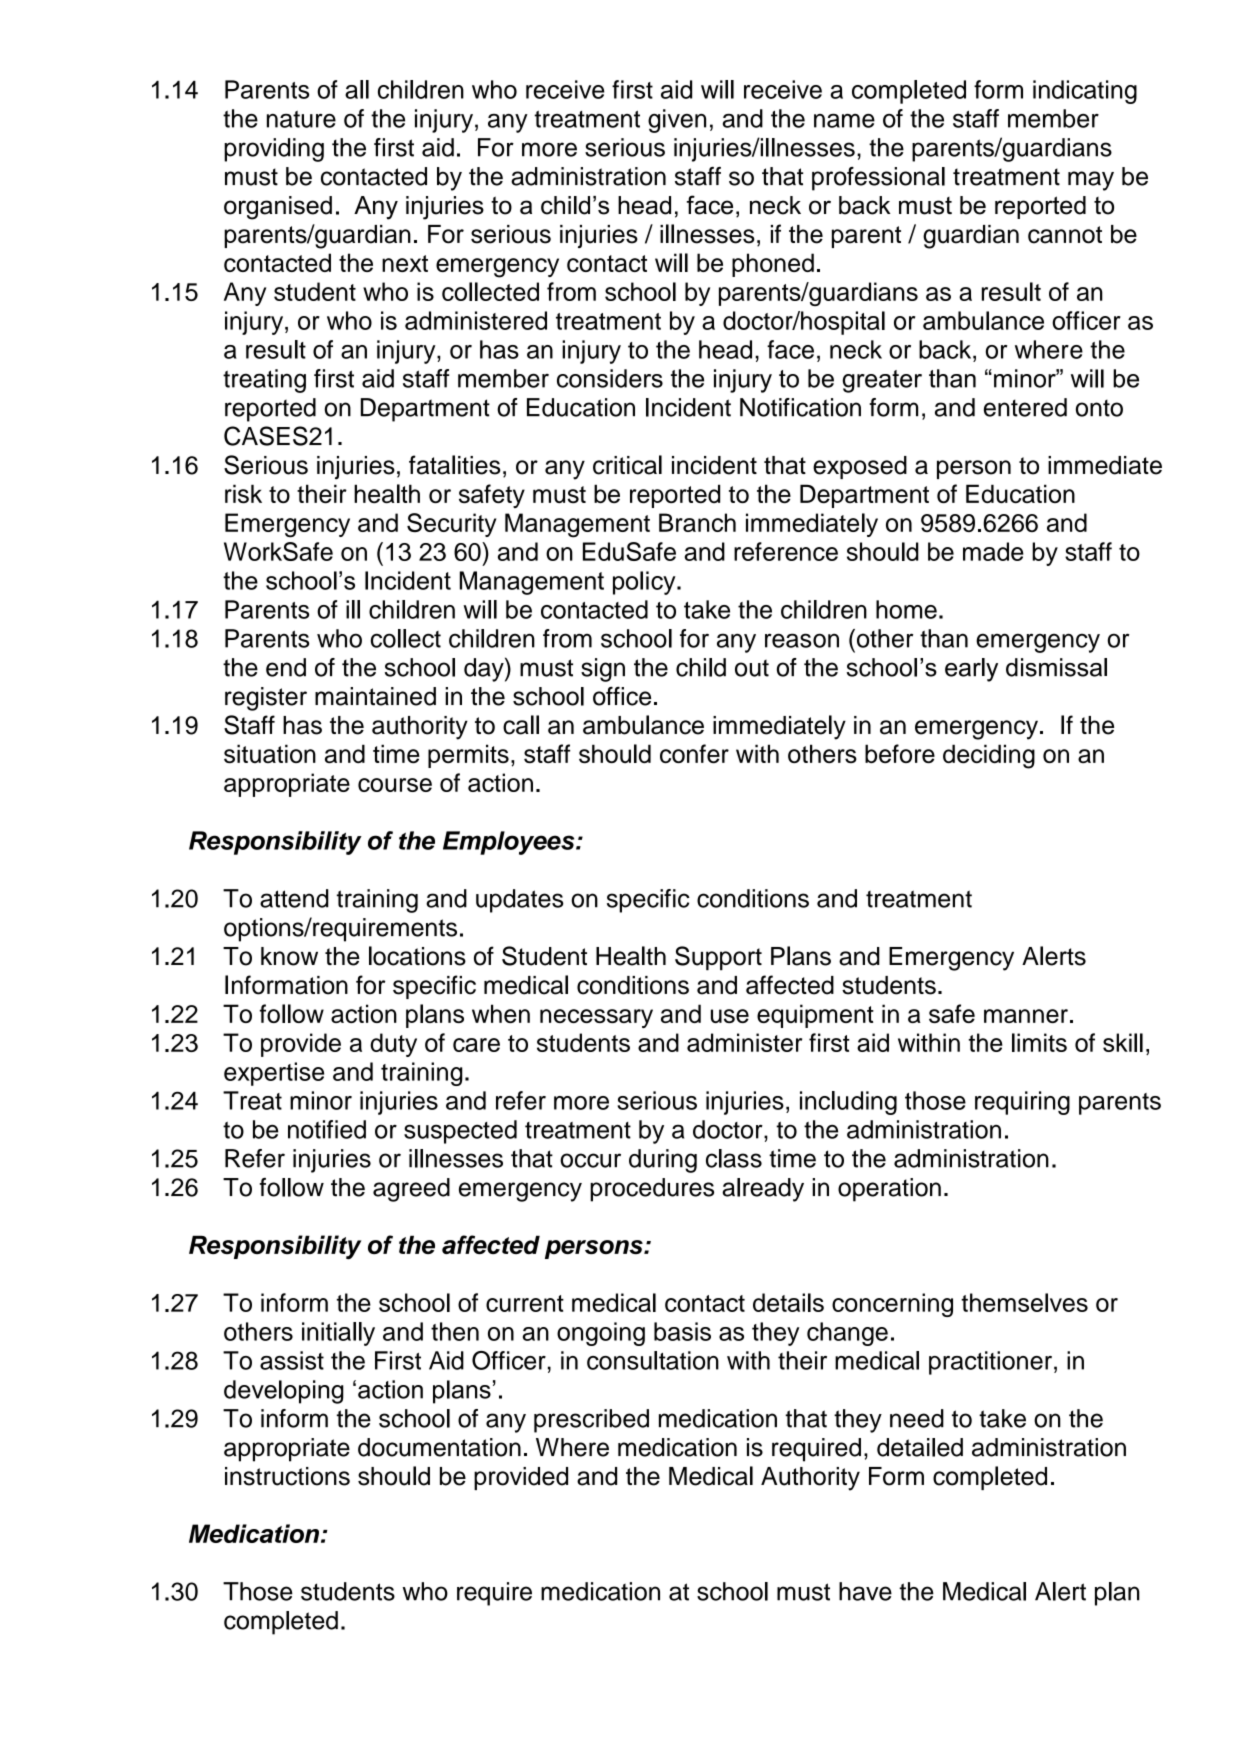  Describe the element at coordinates (395, 785) in the page. I see `course` at that location.
